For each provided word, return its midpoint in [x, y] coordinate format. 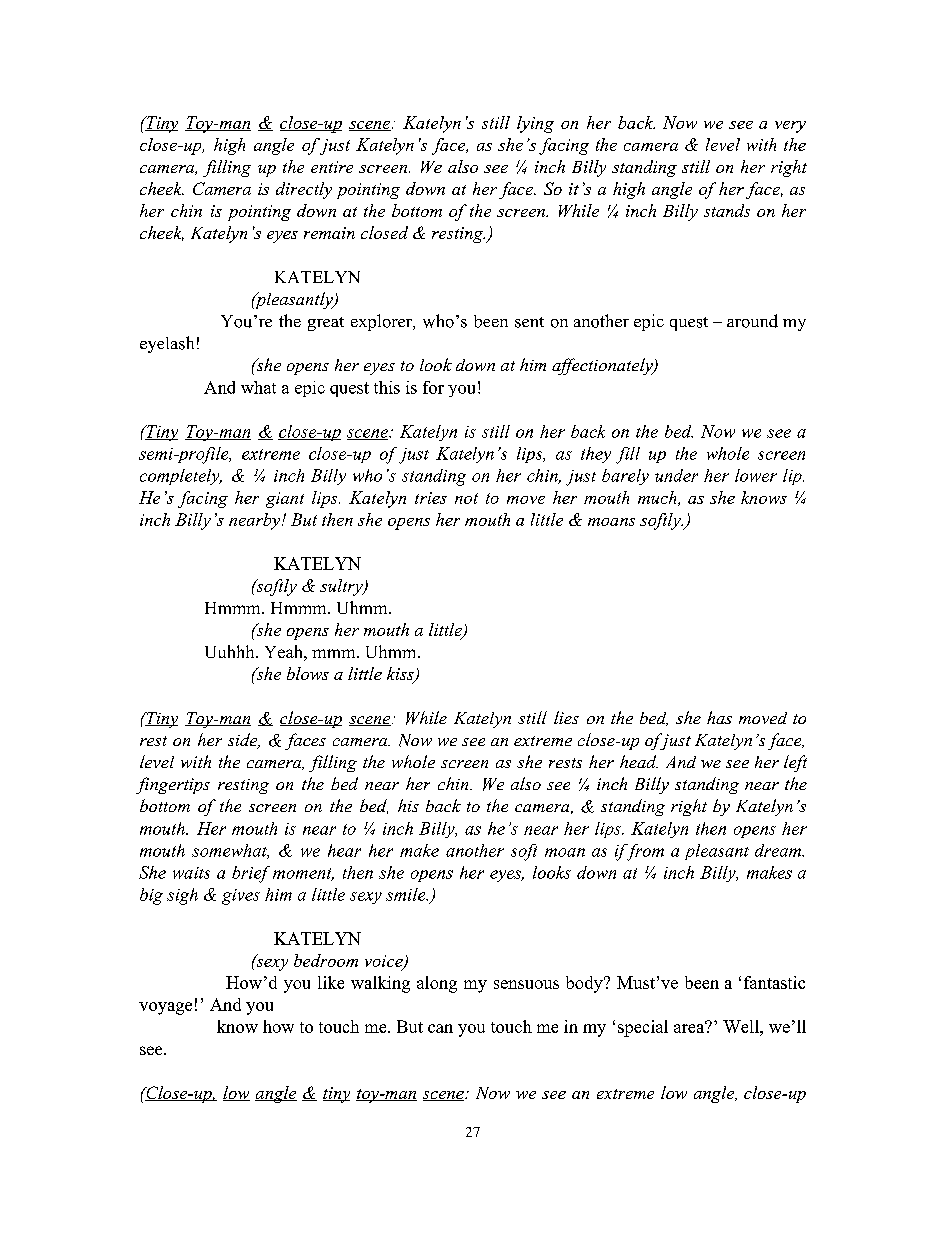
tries [431, 498]
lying [535, 124]
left [795, 763]
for [433, 387]
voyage [165, 1008]
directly [304, 190]
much [658, 498]
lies [566, 717]
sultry [342, 587]
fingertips [173, 785]
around [752, 321]
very [790, 127]
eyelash [167, 344]
